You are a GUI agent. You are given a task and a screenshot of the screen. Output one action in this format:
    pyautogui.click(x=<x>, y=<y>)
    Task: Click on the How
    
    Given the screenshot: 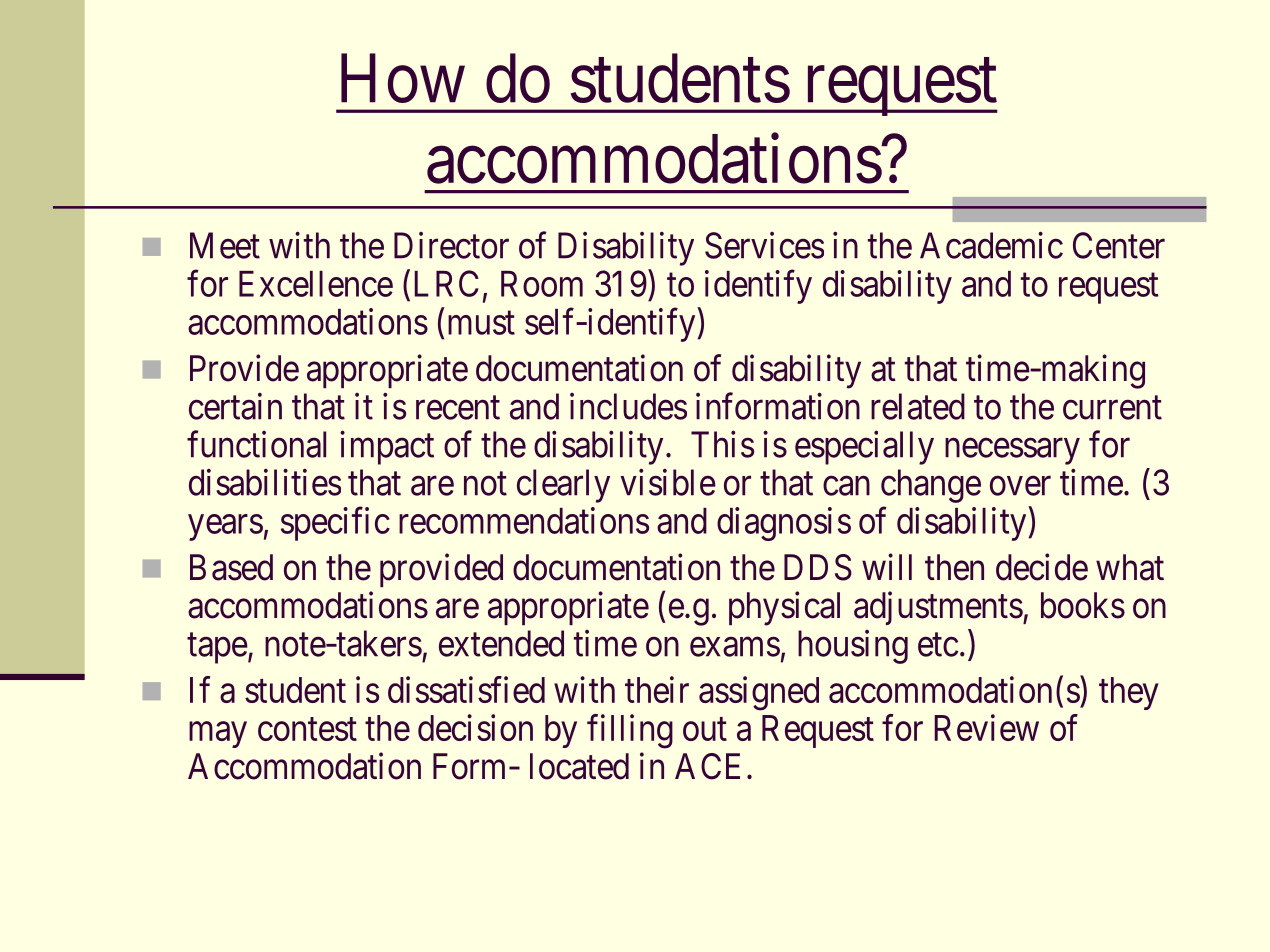 What is the action you would take?
    pyautogui.click(x=403, y=79)
